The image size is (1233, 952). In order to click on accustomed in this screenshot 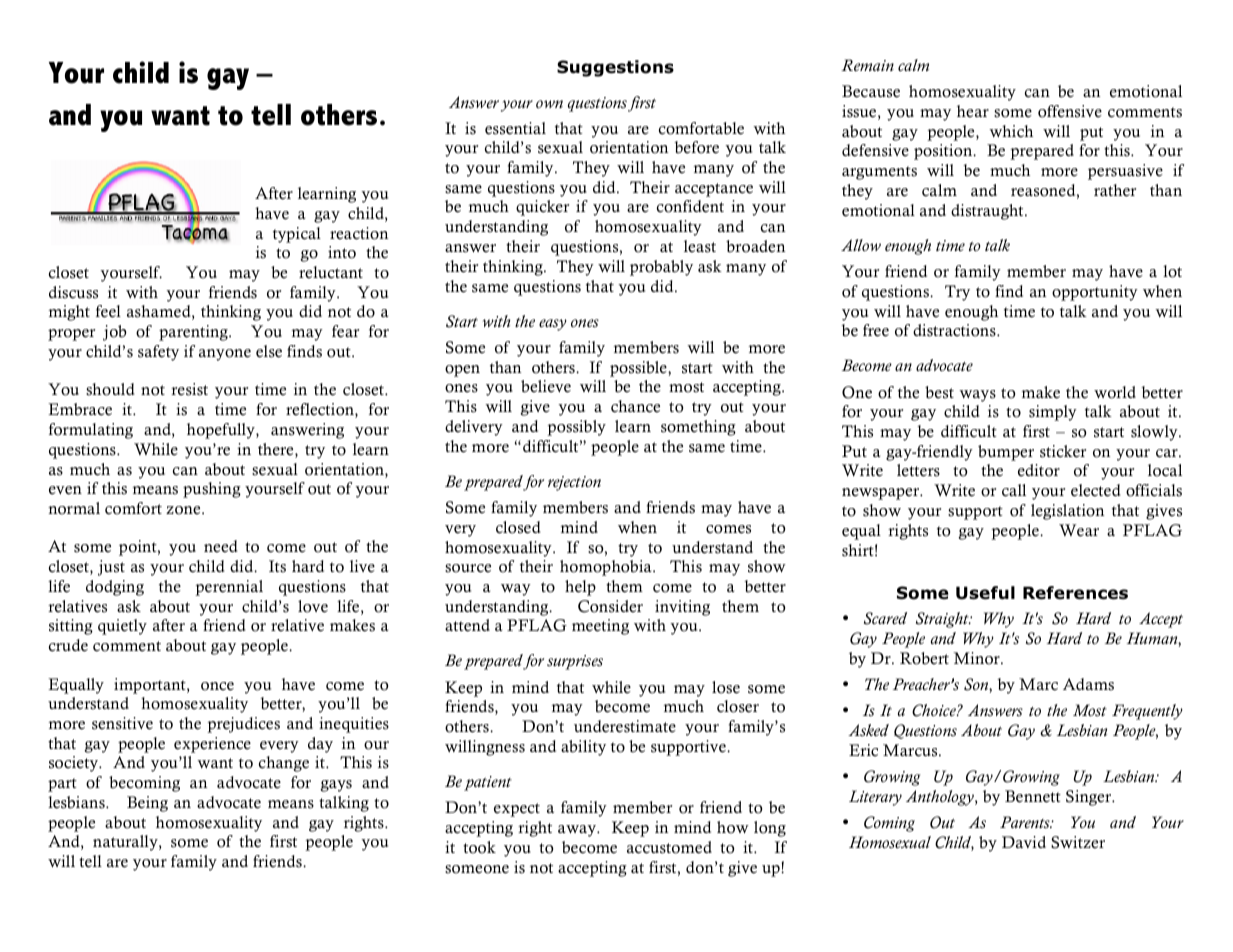, I will do `click(669, 847)`.
